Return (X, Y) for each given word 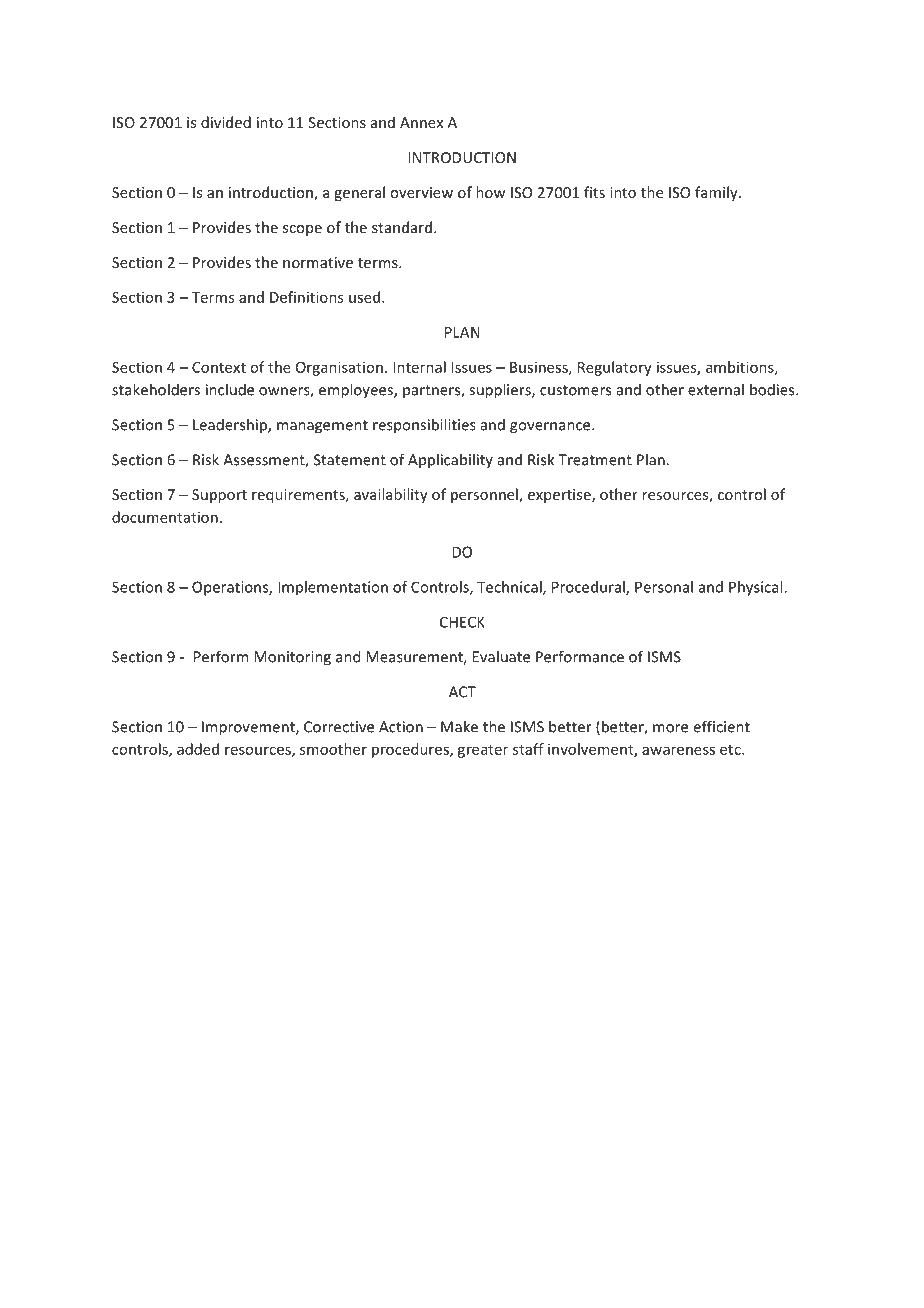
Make (459, 726)
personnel (485, 495)
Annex (421, 122)
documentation (165, 517)
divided (226, 122)
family (717, 193)
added (198, 749)
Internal (419, 367)
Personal (664, 587)
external (716, 389)
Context (219, 367)
